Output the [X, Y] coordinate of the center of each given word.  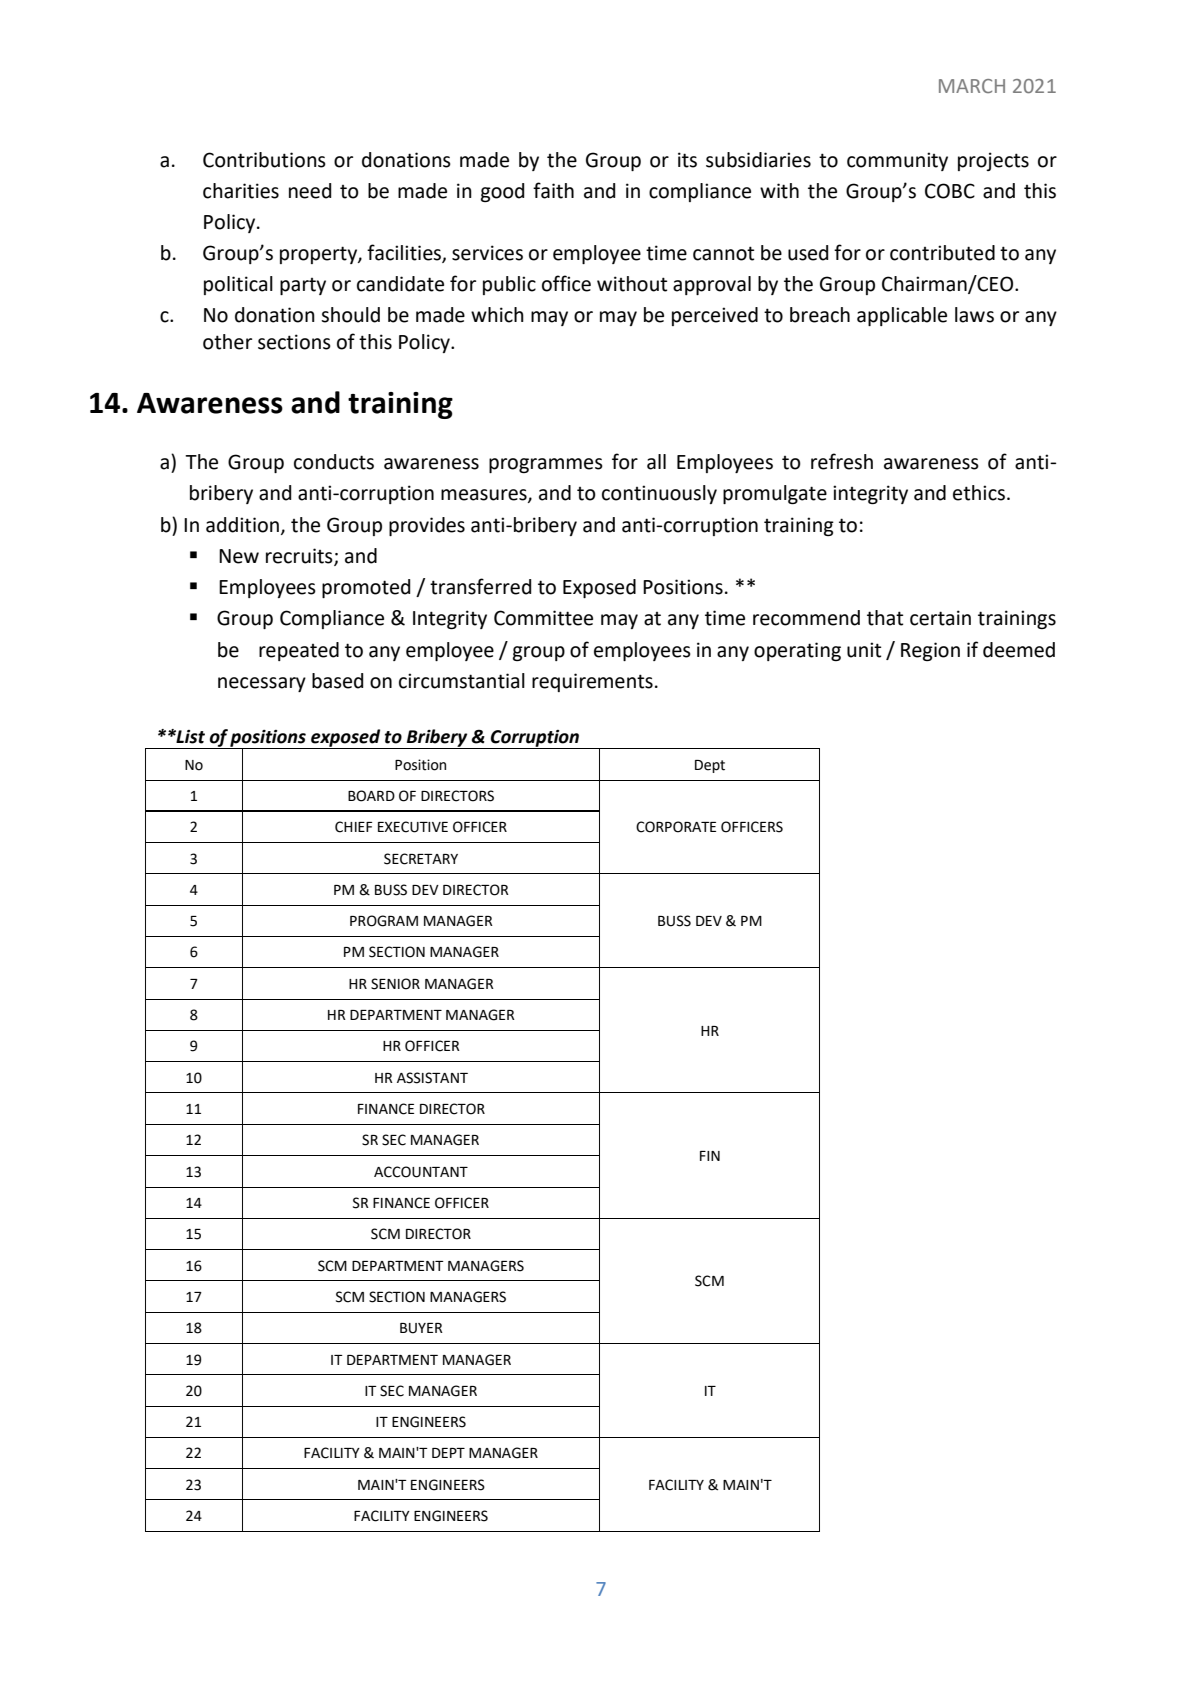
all [656, 462]
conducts [334, 462]
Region [930, 651]
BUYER [421, 1328]
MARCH [972, 86]
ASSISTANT [432, 1078]
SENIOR [395, 984]
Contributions [264, 160]
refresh [842, 461]
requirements [592, 682]
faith [553, 190]
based [337, 681]
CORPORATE [676, 827]
